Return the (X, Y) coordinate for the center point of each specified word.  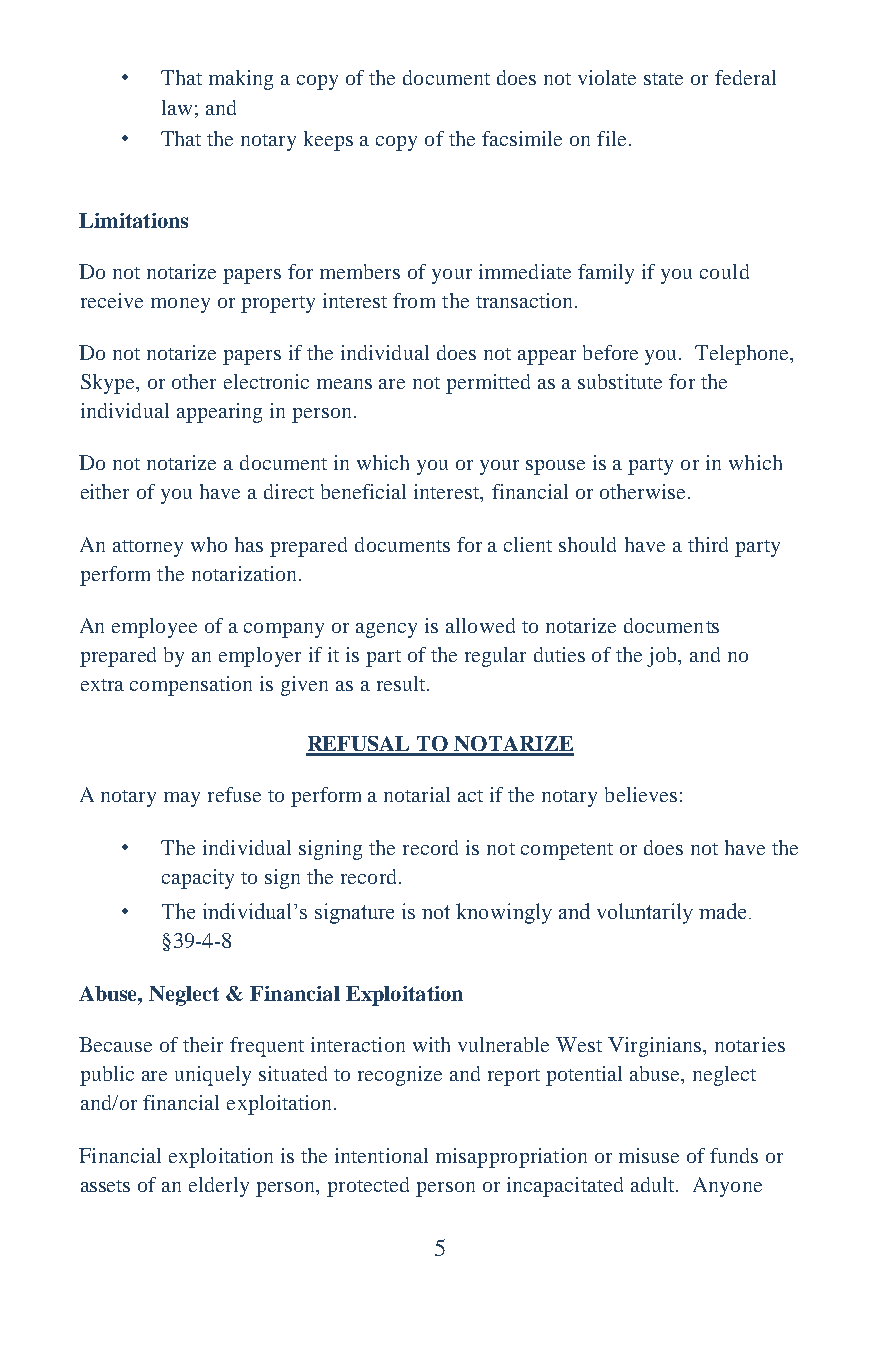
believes (641, 794)
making (241, 80)
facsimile (522, 138)
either (105, 491)
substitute (620, 381)
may (182, 799)
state (663, 79)
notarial (417, 794)
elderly (219, 1187)
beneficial (363, 491)
